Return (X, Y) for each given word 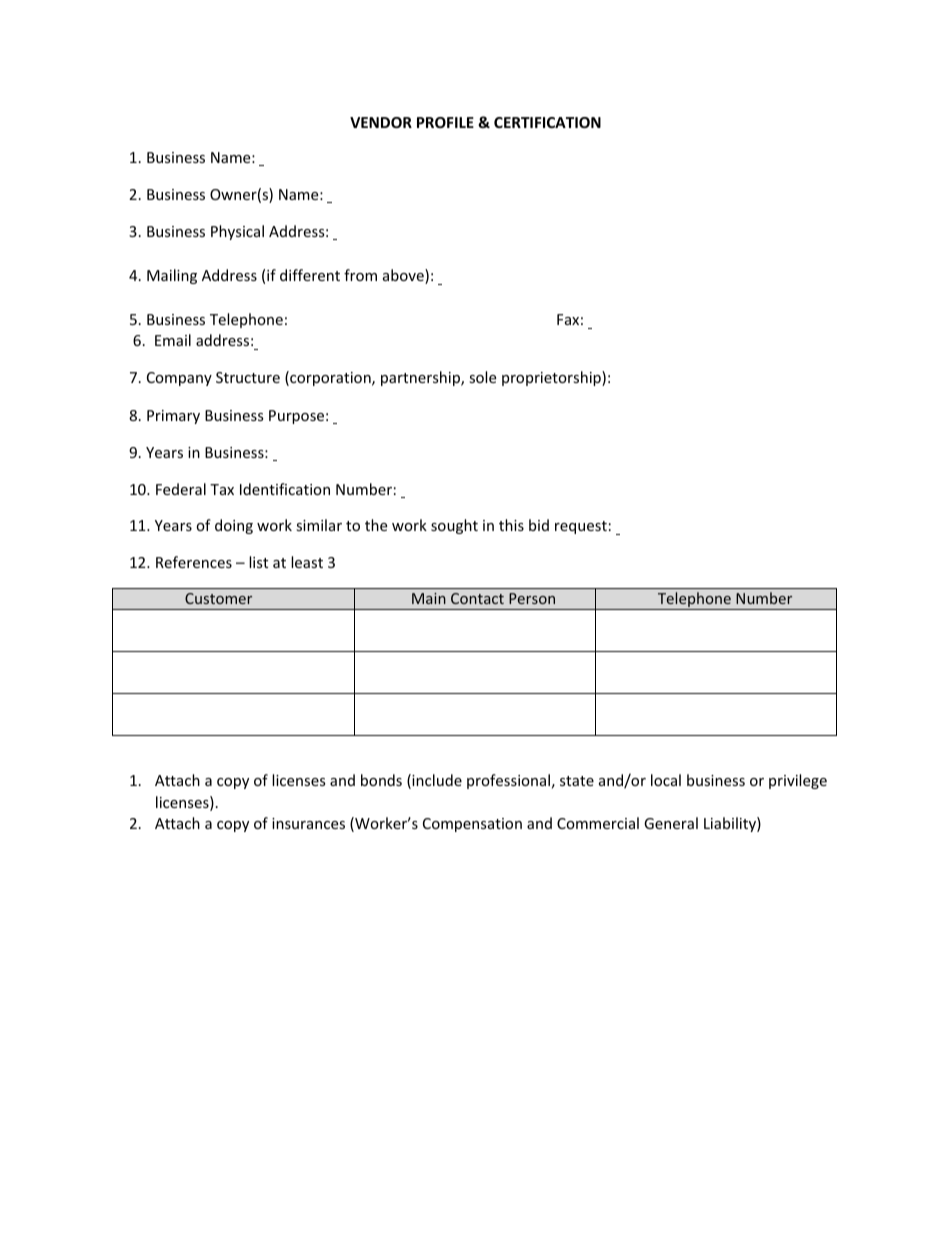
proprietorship (552, 378)
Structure (248, 377)
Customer (218, 598)
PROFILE (445, 122)
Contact (477, 598)
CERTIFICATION (547, 122)
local (666, 780)
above (404, 276)
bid (539, 525)
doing (234, 526)
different (310, 275)
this (511, 525)
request (581, 527)
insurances (308, 823)
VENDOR (381, 122)
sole (482, 377)
